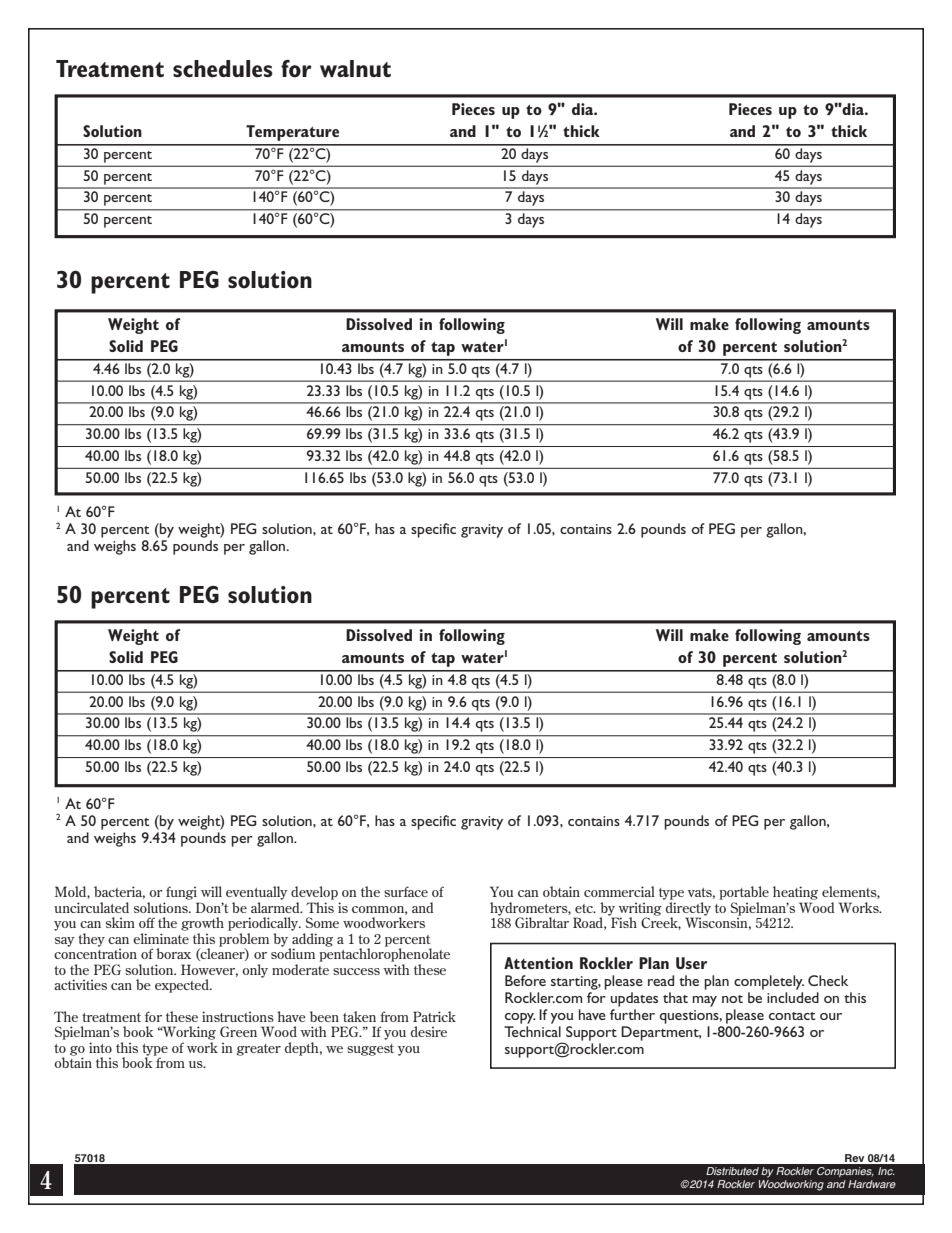  What do you see at coordinates (223, 68) in the document?
I see `schedules` at bounding box center [223, 68].
